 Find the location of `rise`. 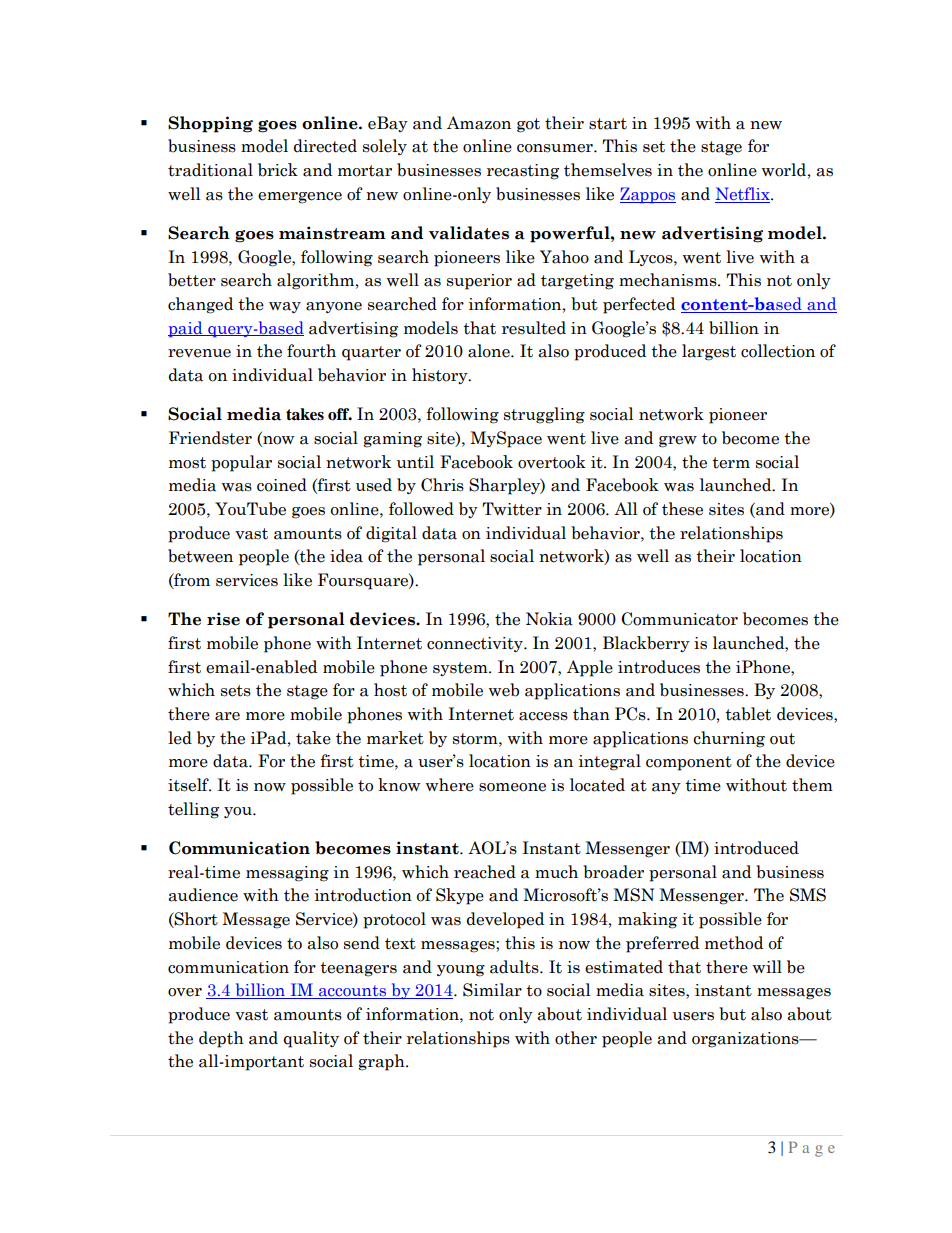

rise is located at coordinates (223, 619).
